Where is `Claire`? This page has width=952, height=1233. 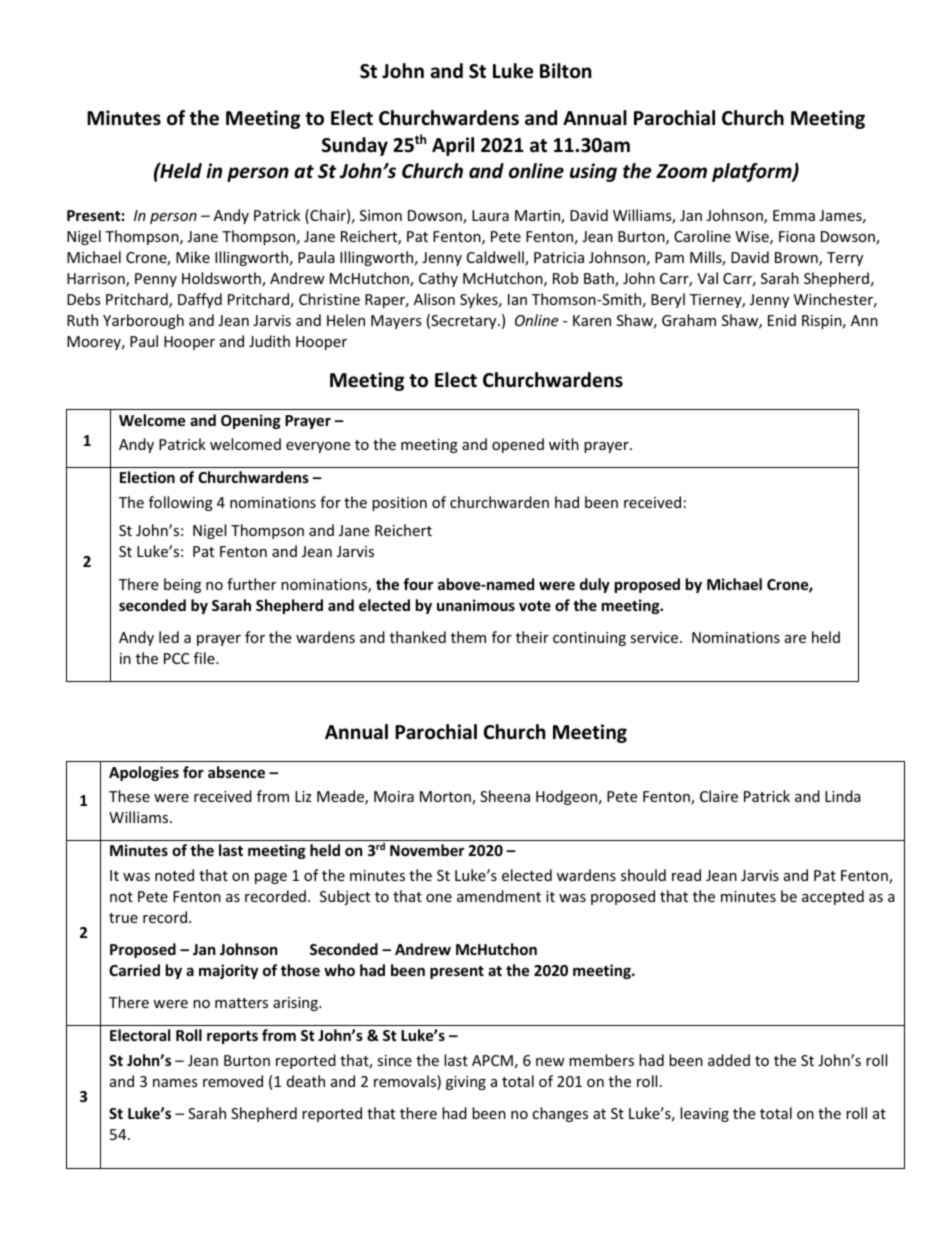
Claire is located at coordinates (719, 796).
